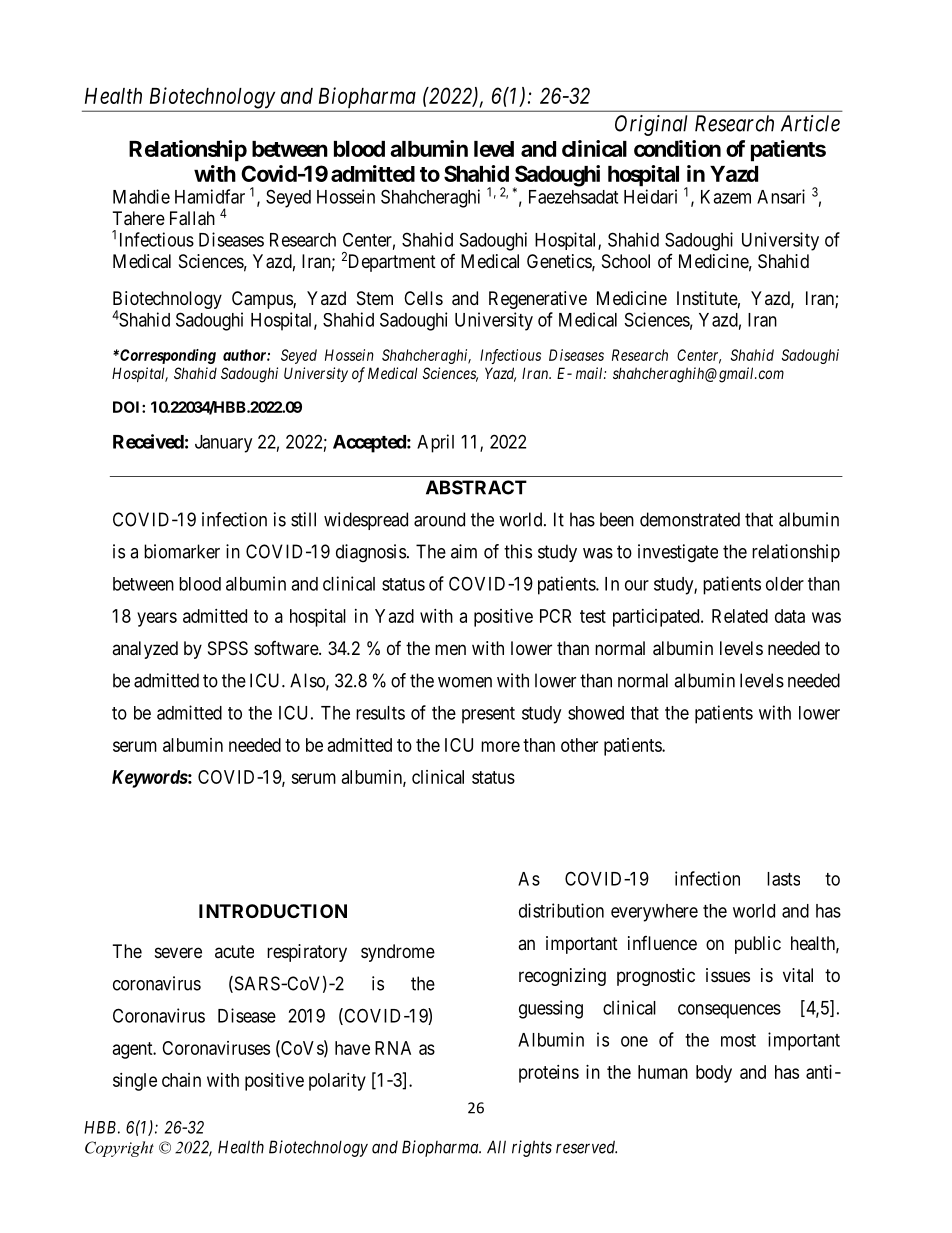  Describe the element at coordinates (690, 519) in the screenshot. I see `demonstrated` at that location.
